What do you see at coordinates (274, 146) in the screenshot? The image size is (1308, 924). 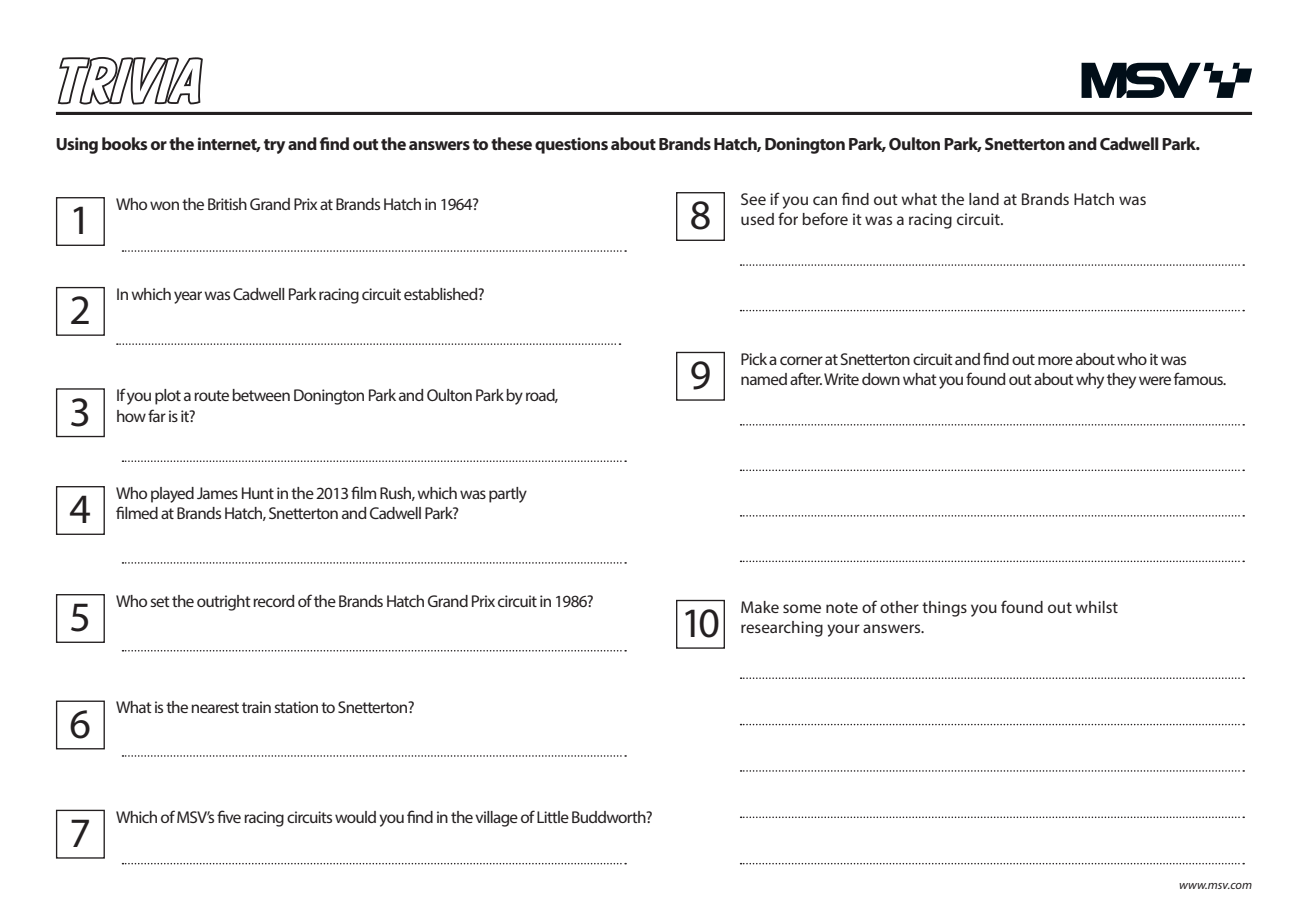 I see `try` at bounding box center [274, 146].
